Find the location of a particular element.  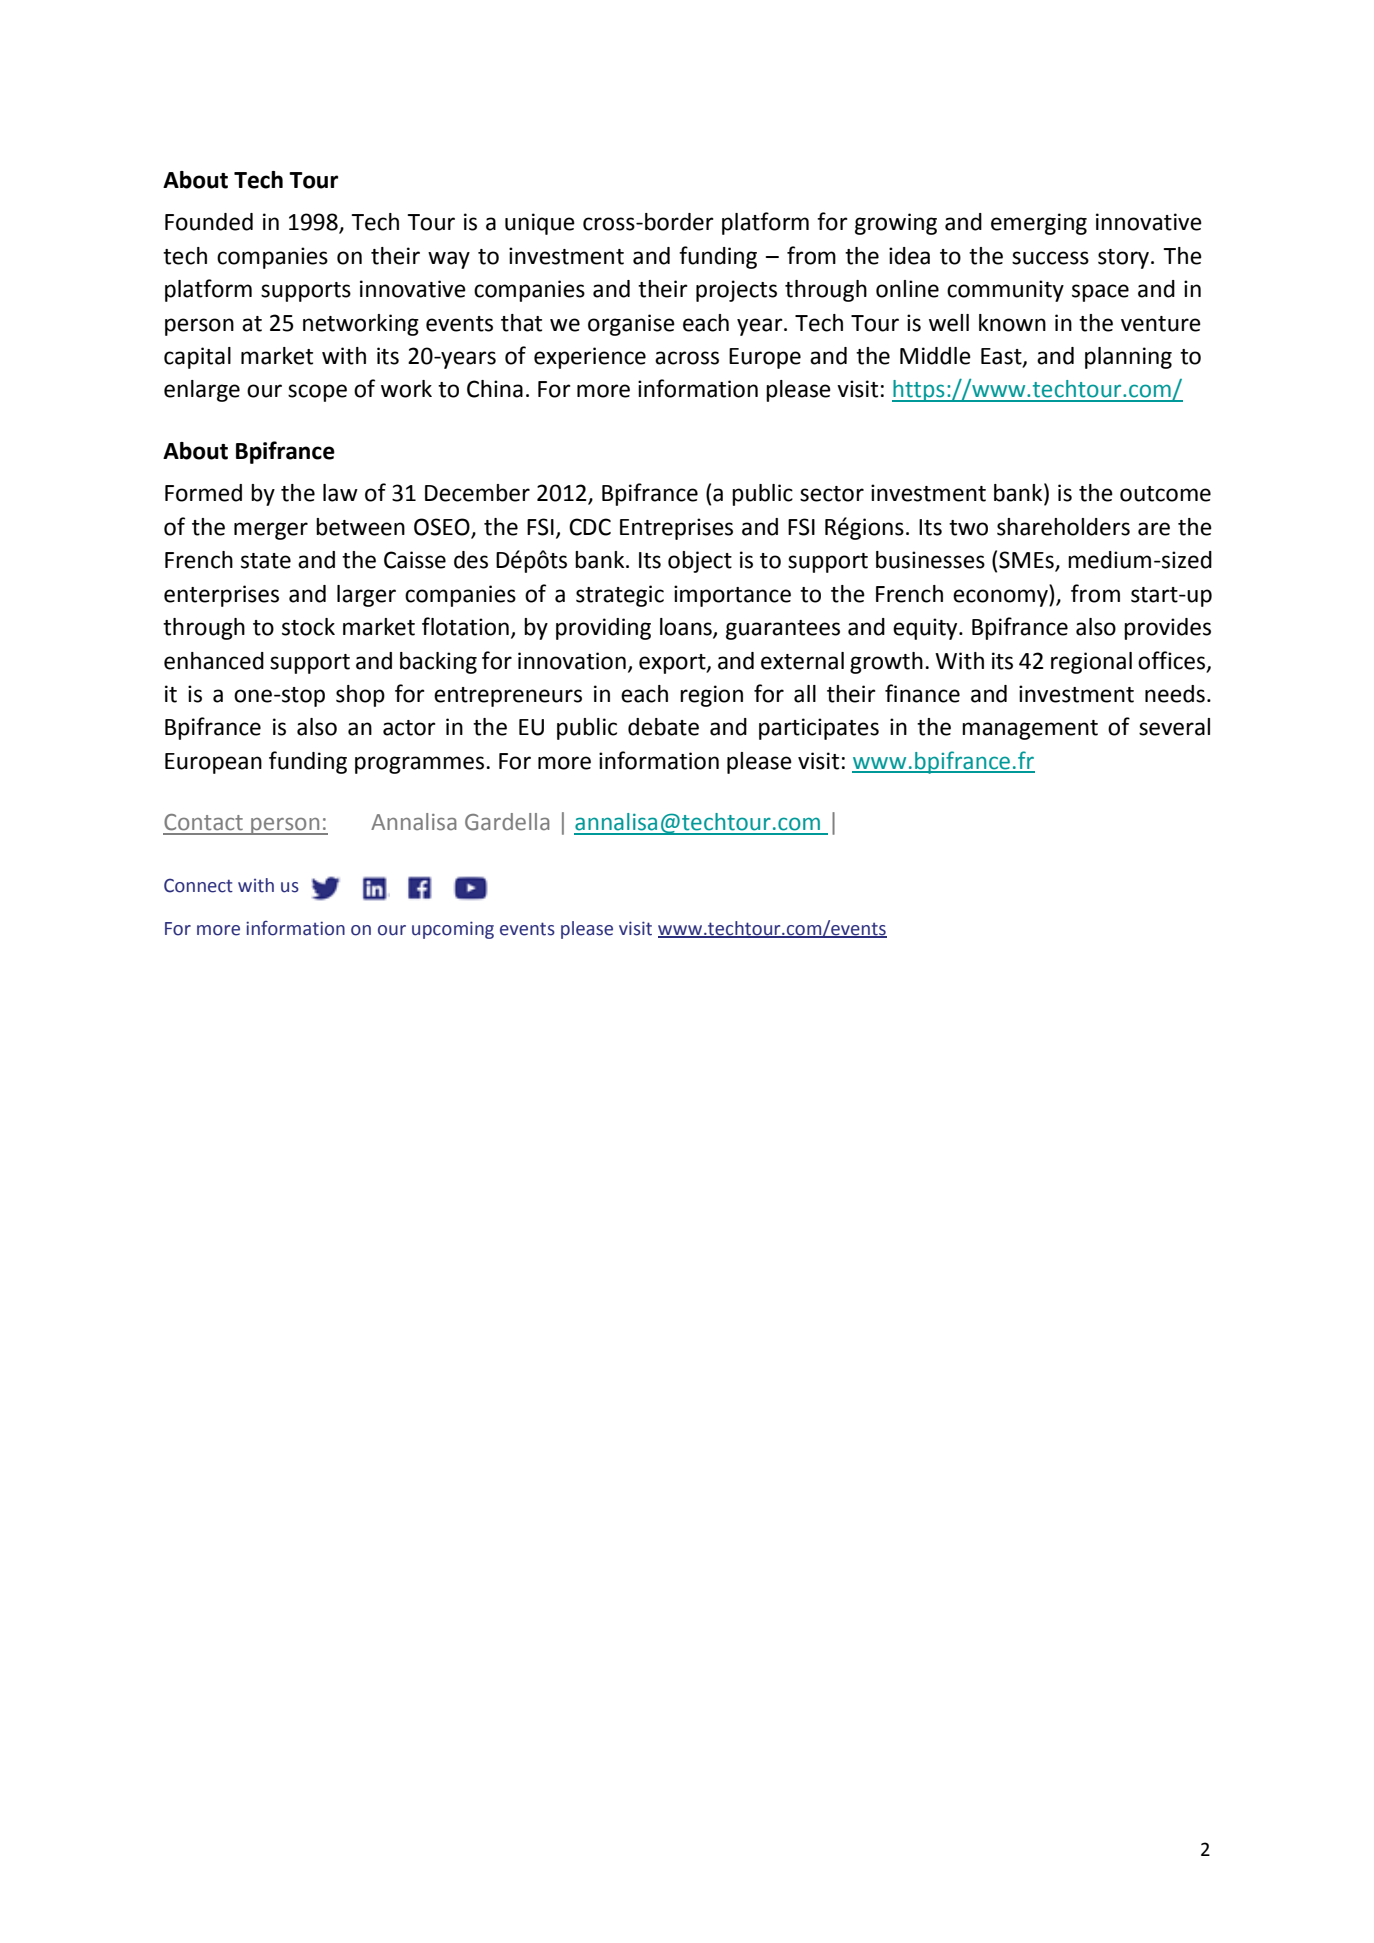

success is located at coordinates (1050, 258).
